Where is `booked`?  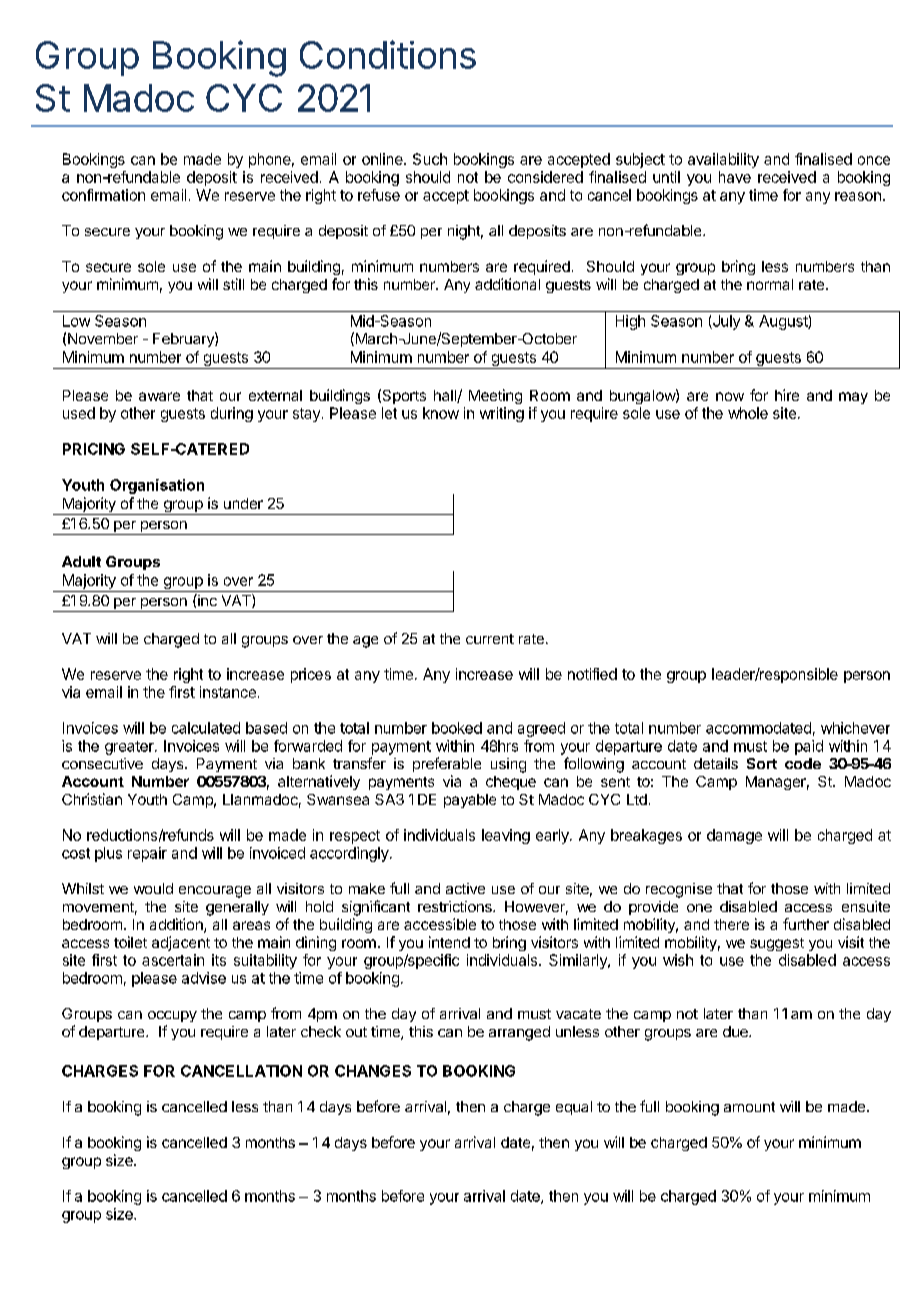
booked is located at coordinates (457, 728).
